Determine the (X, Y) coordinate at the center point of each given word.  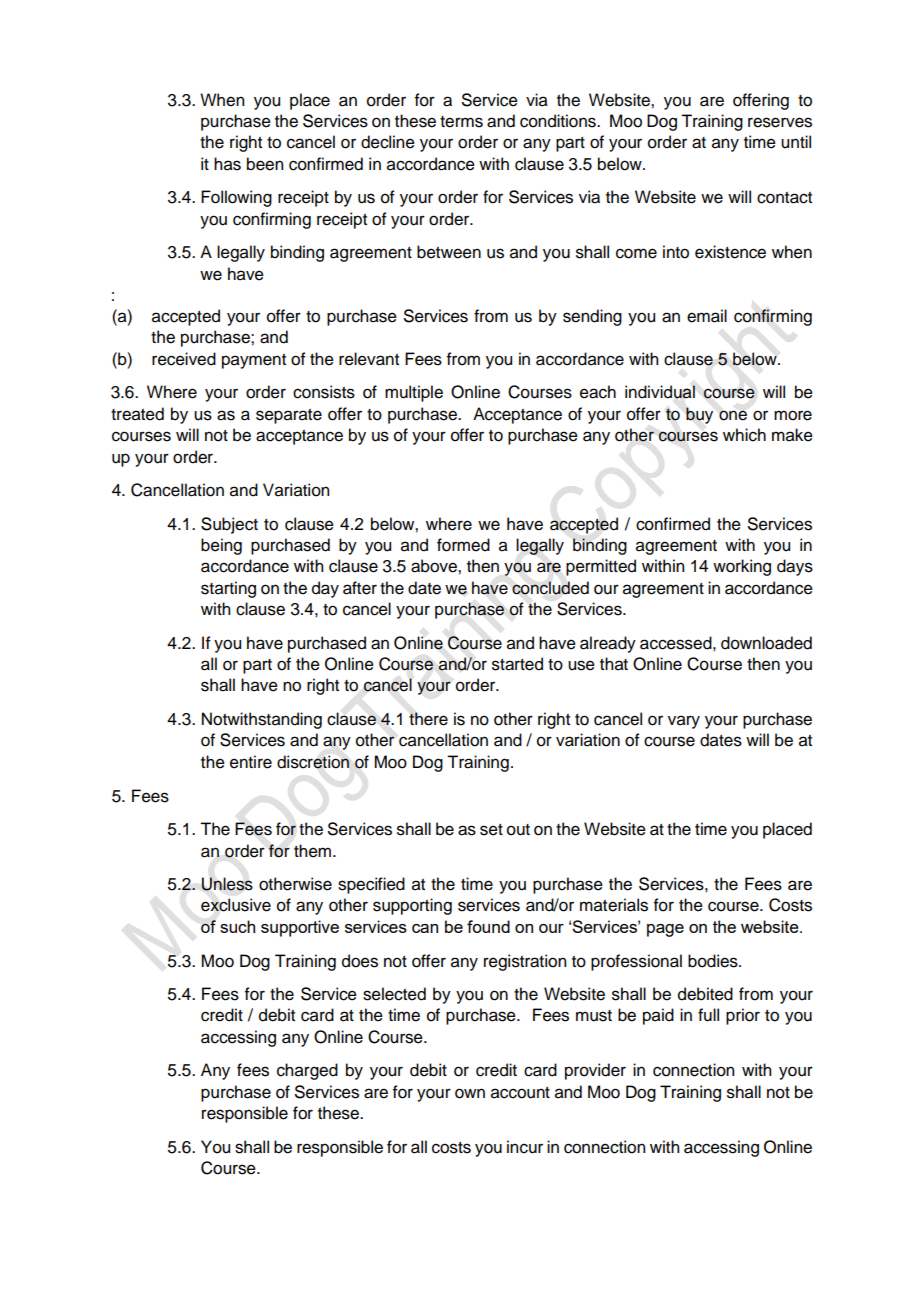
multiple (414, 393)
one (733, 415)
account (520, 1093)
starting (228, 589)
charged (307, 1071)
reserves (780, 122)
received (184, 359)
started (517, 664)
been (265, 164)
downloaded (766, 643)
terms (461, 122)
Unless (227, 884)
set (491, 830)
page (665, 930)
